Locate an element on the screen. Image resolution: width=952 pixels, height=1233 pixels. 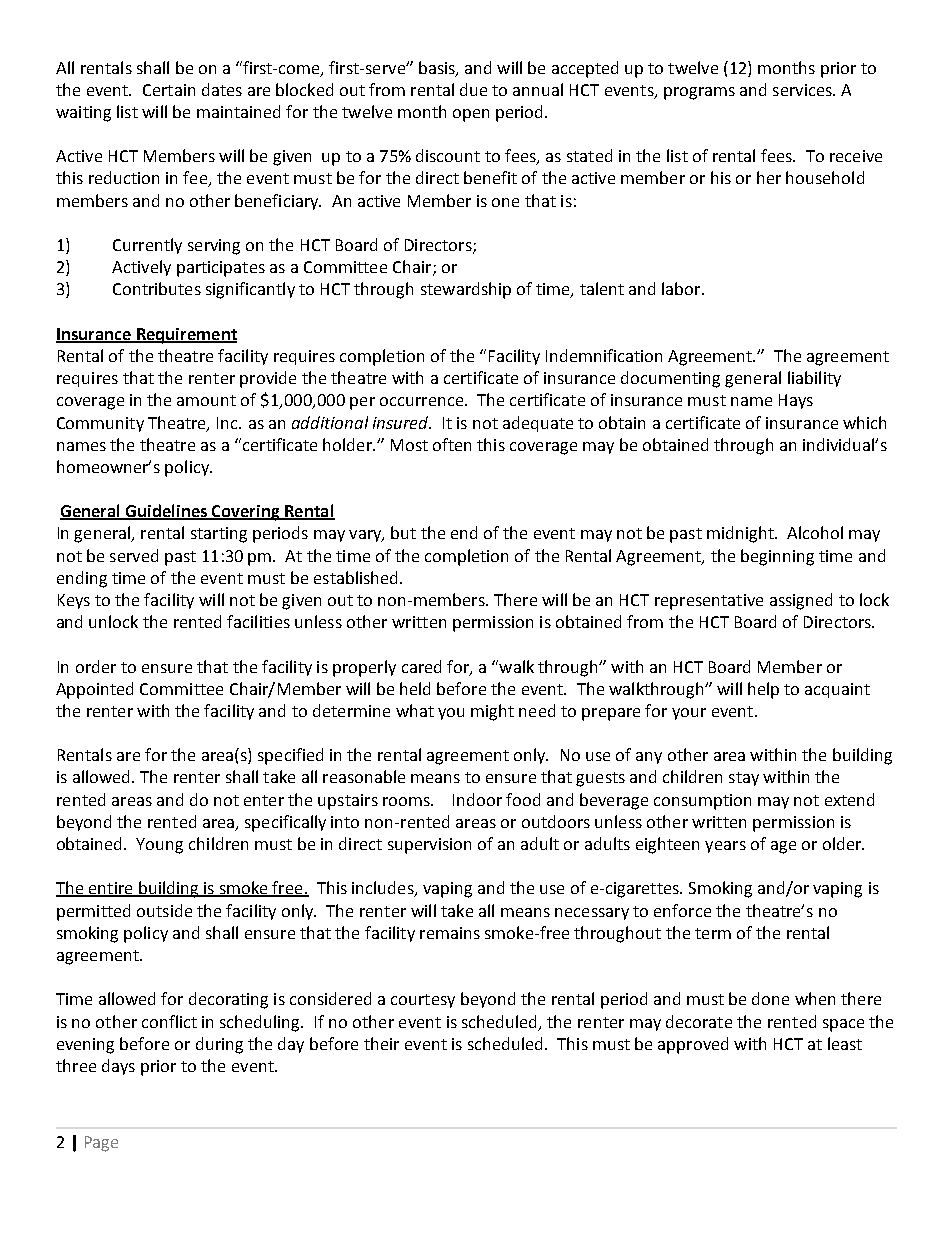
cared is located at coordinates (421, 666).
